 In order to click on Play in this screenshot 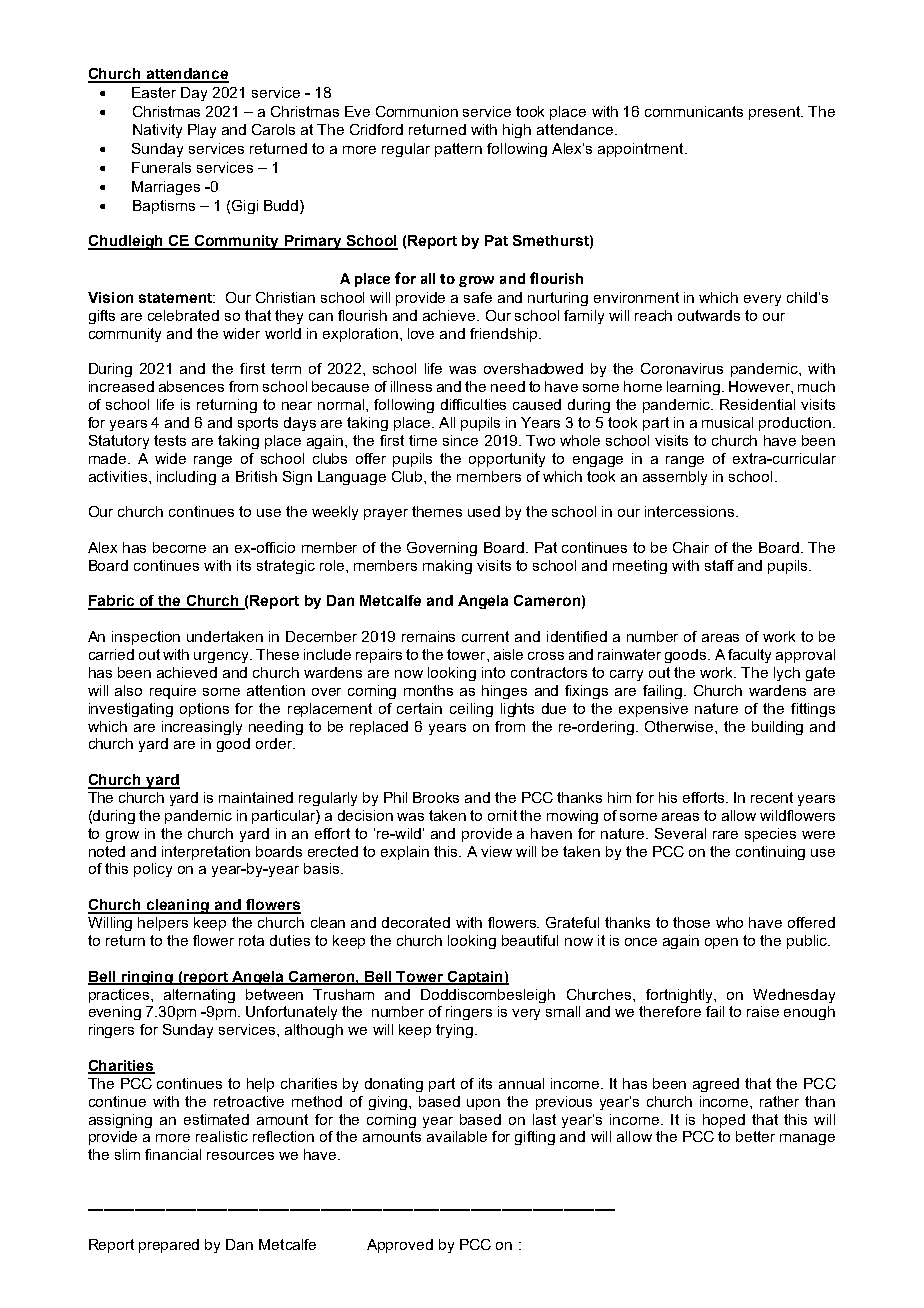, I will do `click(202, 131)`.
